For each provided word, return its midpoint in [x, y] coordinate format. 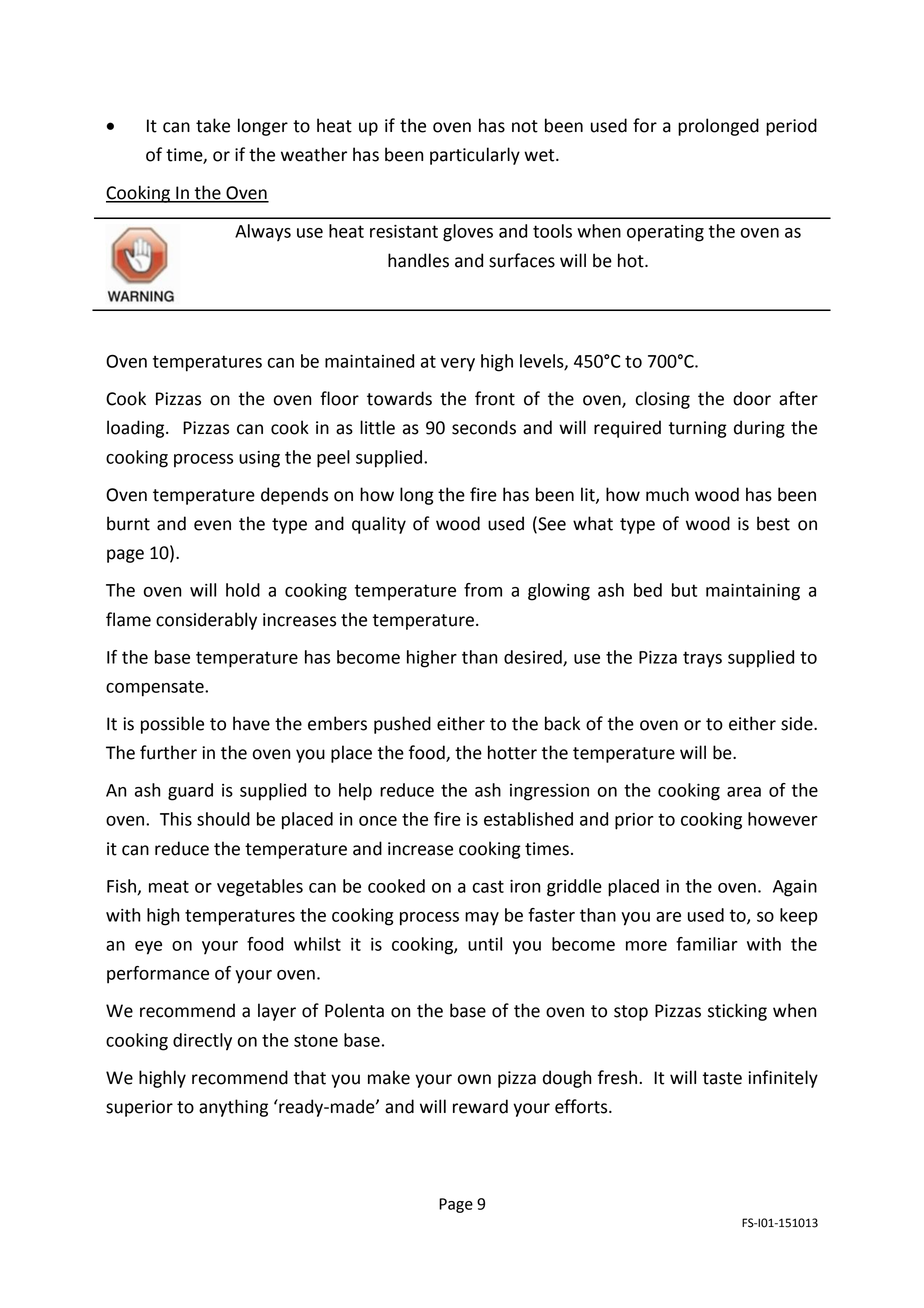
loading [137, 429]
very [458, 365]
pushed [402, 725]
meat [169, 886]
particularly [475, 156]
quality [379, 525]
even [212, 525]
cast [488, 886]
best [773, 523]
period [791, 127]
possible [172, 725]
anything [233, 1108]
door [752, 398]
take [213, 125]
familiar [707, 944]
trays [702, 659]
